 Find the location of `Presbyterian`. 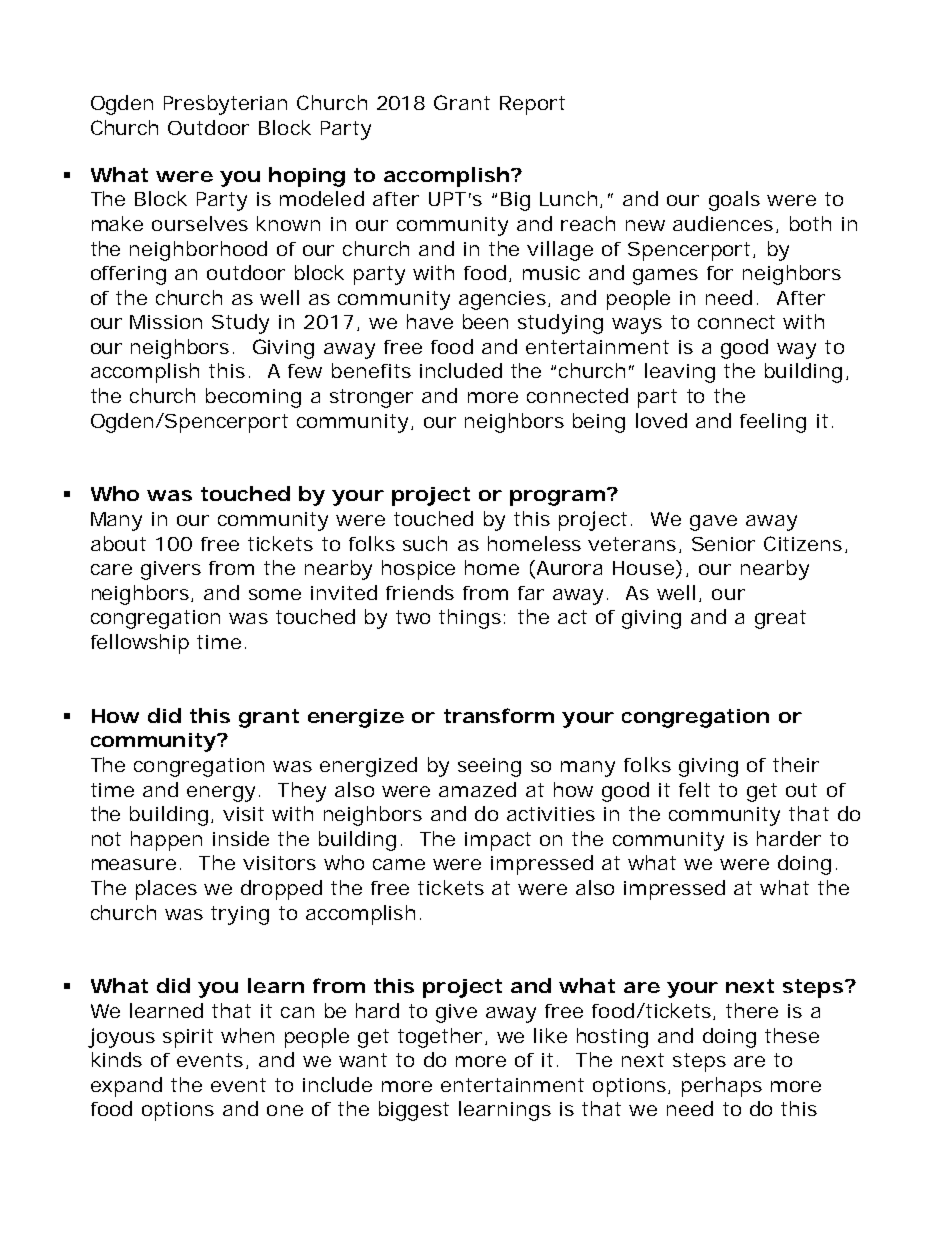

Presbyterian is located at coordinates (225, 105).
